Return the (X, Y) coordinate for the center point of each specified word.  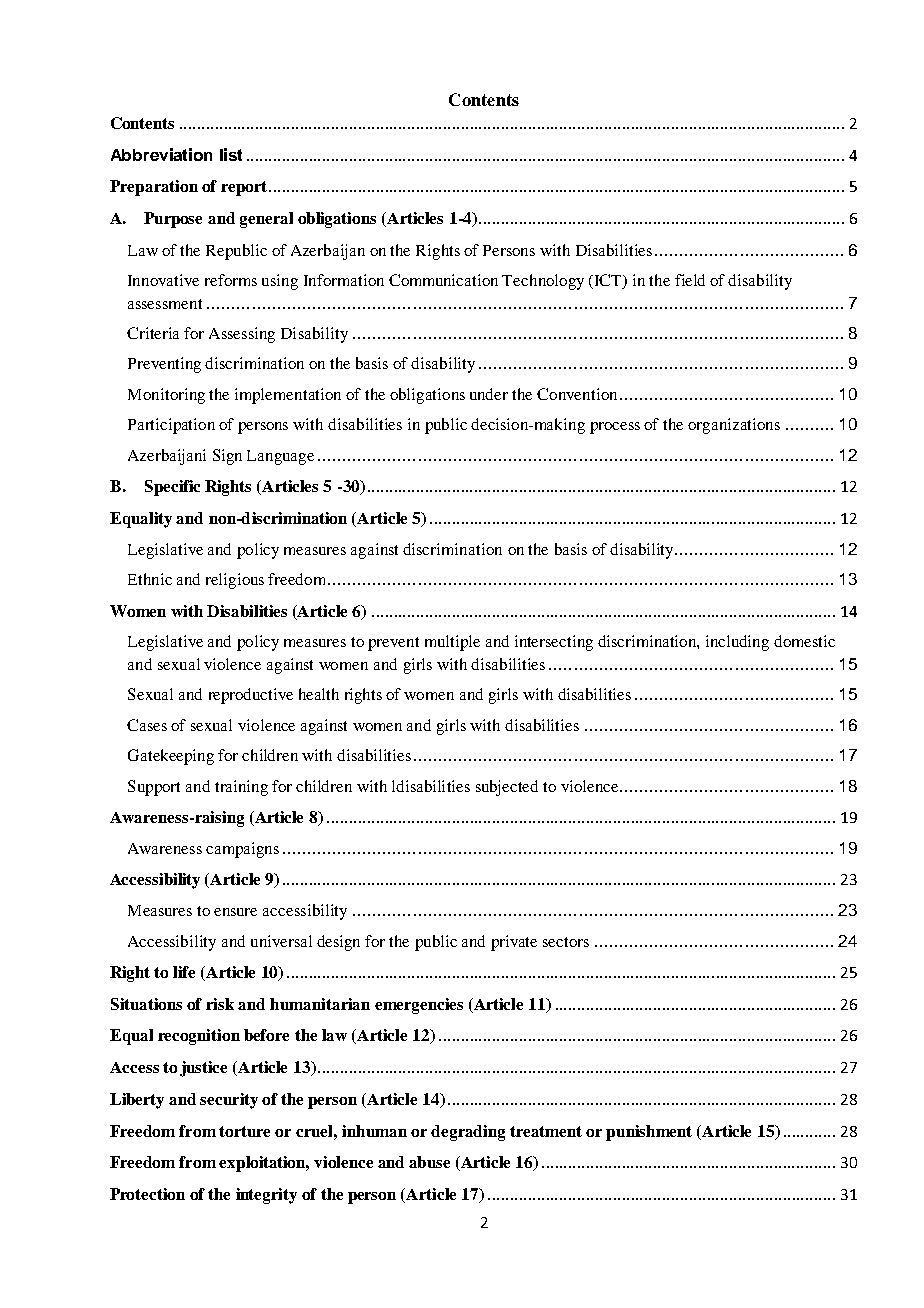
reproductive (251, 696)
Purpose (173, 220)
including (737, 643)
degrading (468, 1133)
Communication (443, 280)
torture (244, 1131)
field (690, 280)
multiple (452, 643)
